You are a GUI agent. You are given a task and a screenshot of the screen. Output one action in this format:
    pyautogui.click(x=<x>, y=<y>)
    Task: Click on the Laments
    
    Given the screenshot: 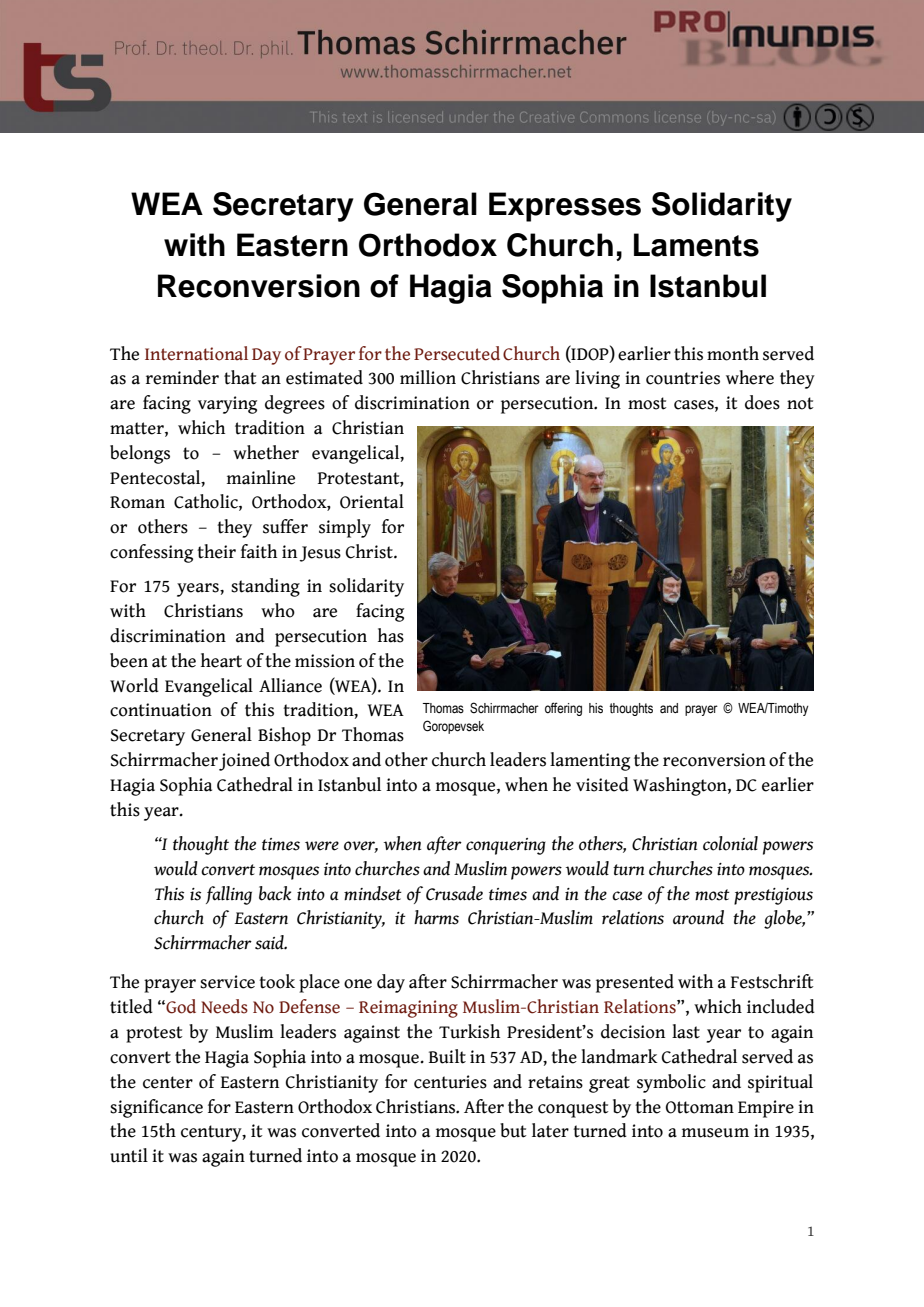 What is the action you would take?
    pyautogui.click(x=696, y=245)
